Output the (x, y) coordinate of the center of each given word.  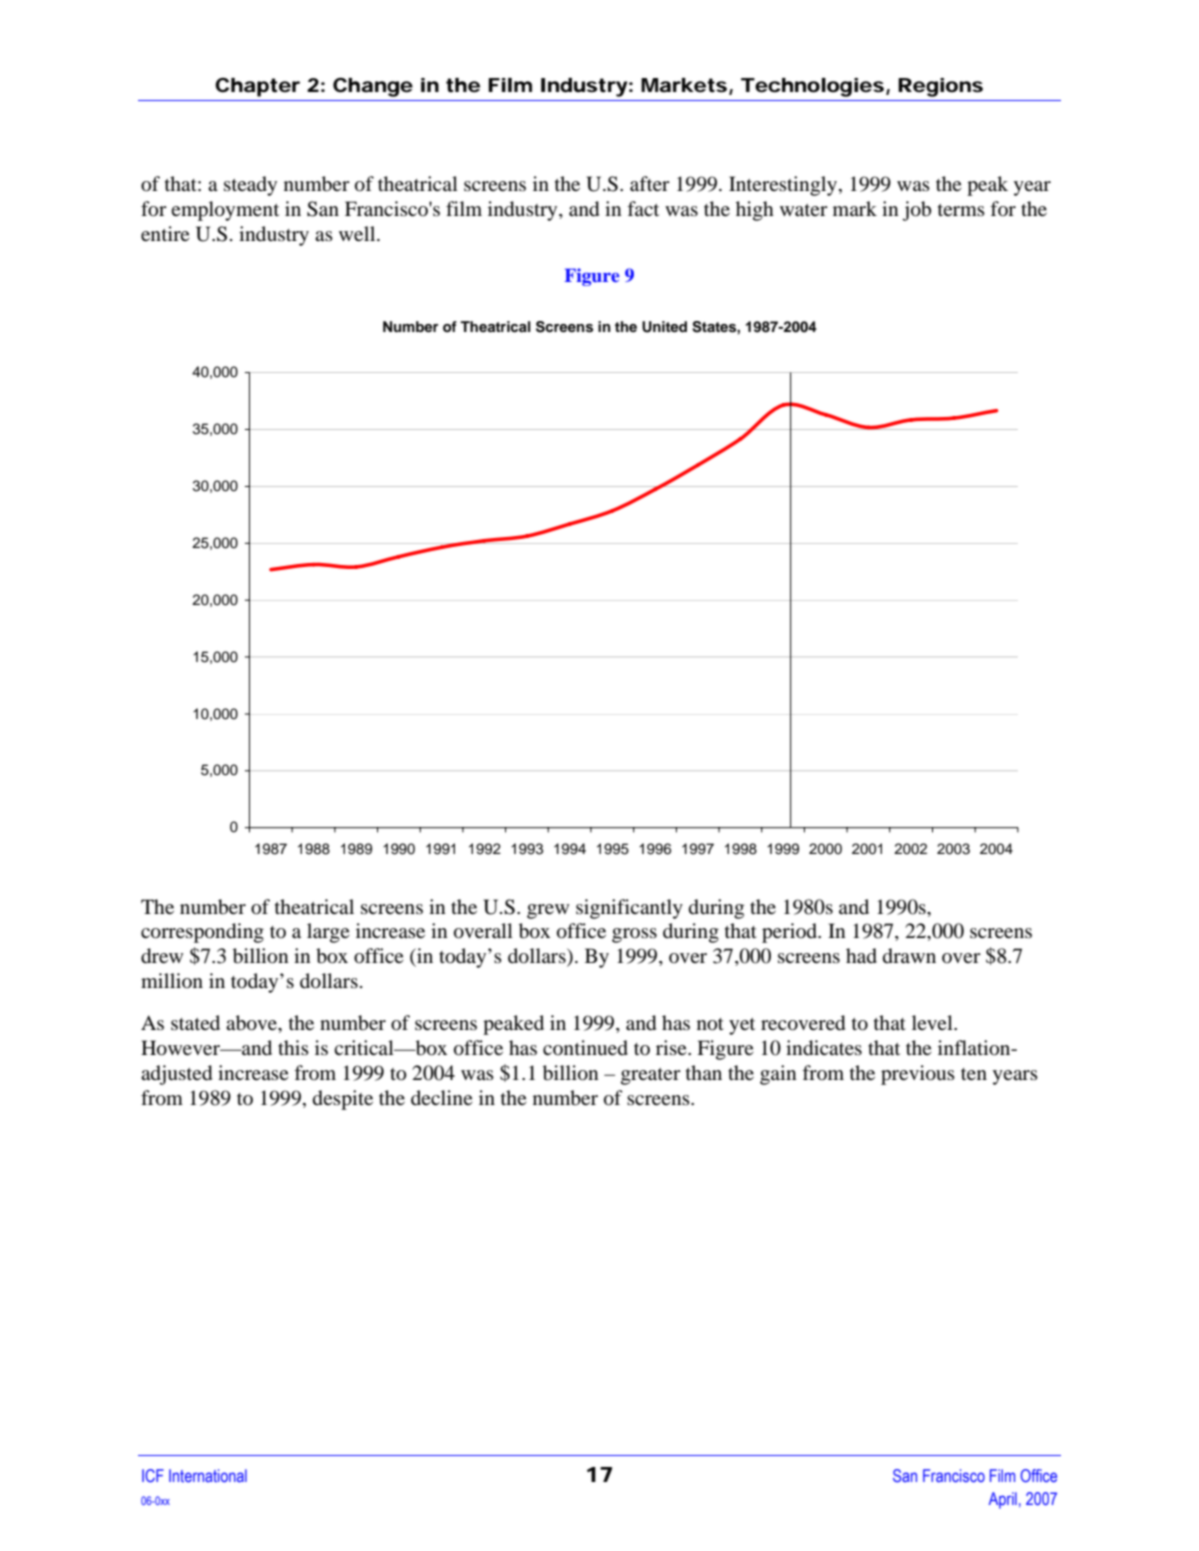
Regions (940, 87)
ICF (153, 1476)
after (650, 183)
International (208, 1475)
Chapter (257, 87)
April (1003, 1500)
